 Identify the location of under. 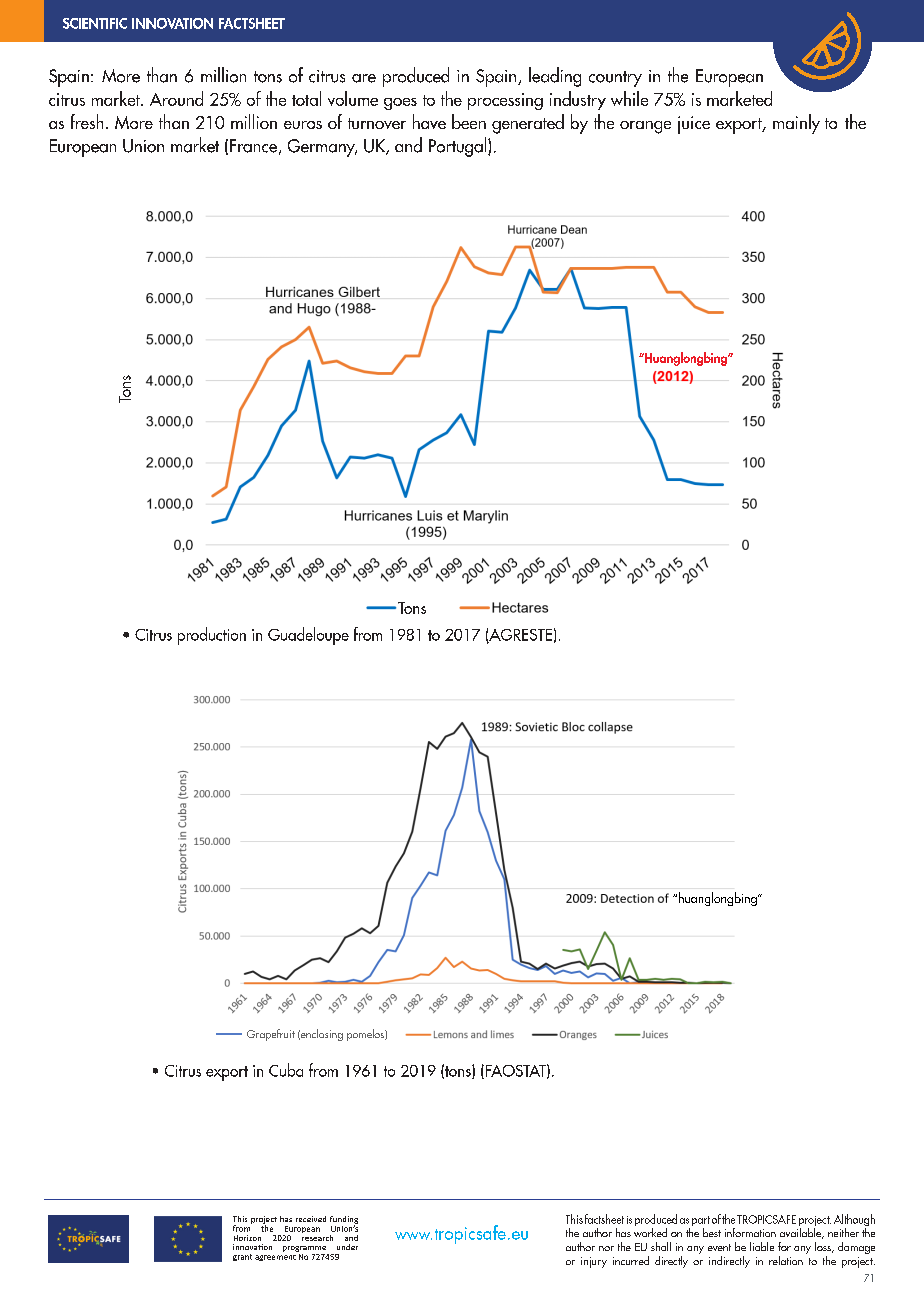
(347, 1247).
